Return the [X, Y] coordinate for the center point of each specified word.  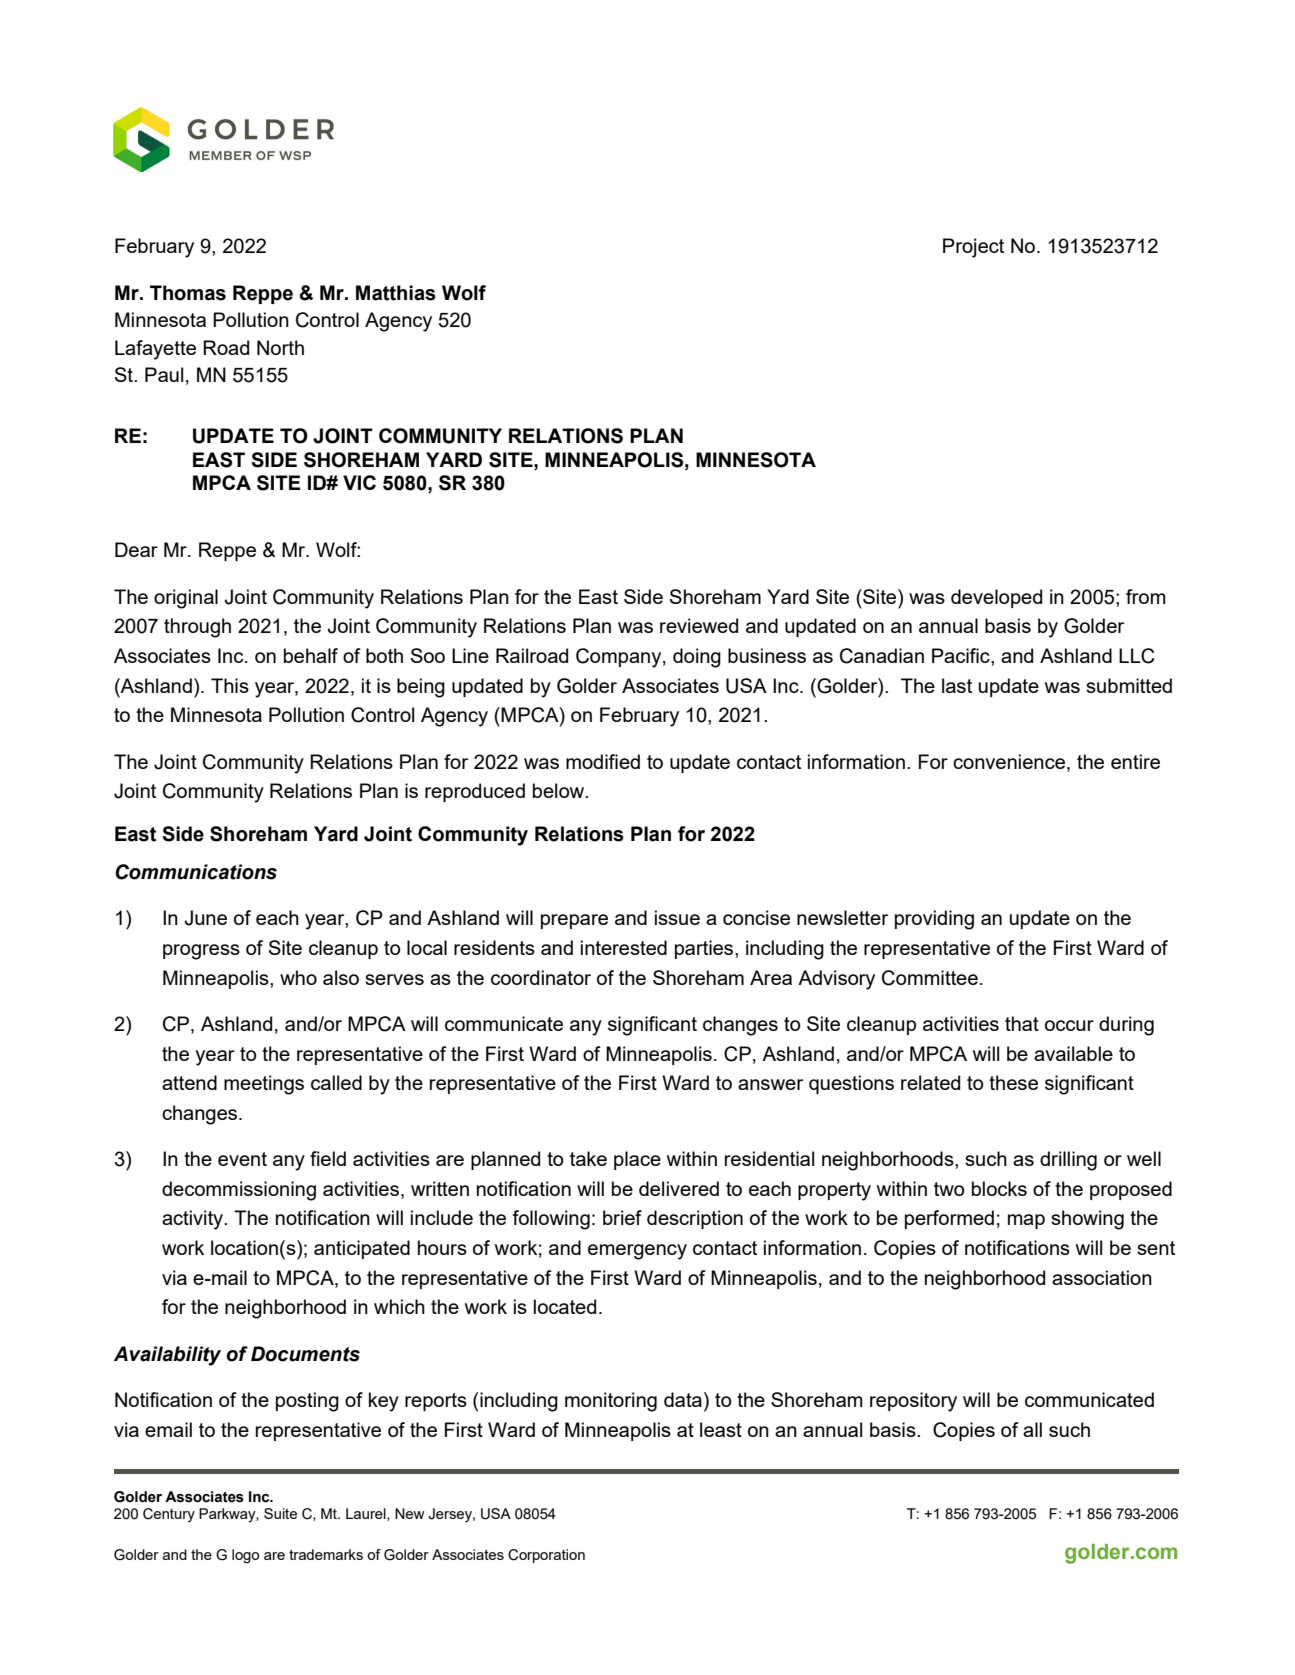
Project [973, 248]
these [1013, 1082]
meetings [264, 1085]
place [637, 1160]
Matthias [396, 293]
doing [697, 658]
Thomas [188, 293]
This [230, 685]
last [957, 685]
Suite [280, 1513]
